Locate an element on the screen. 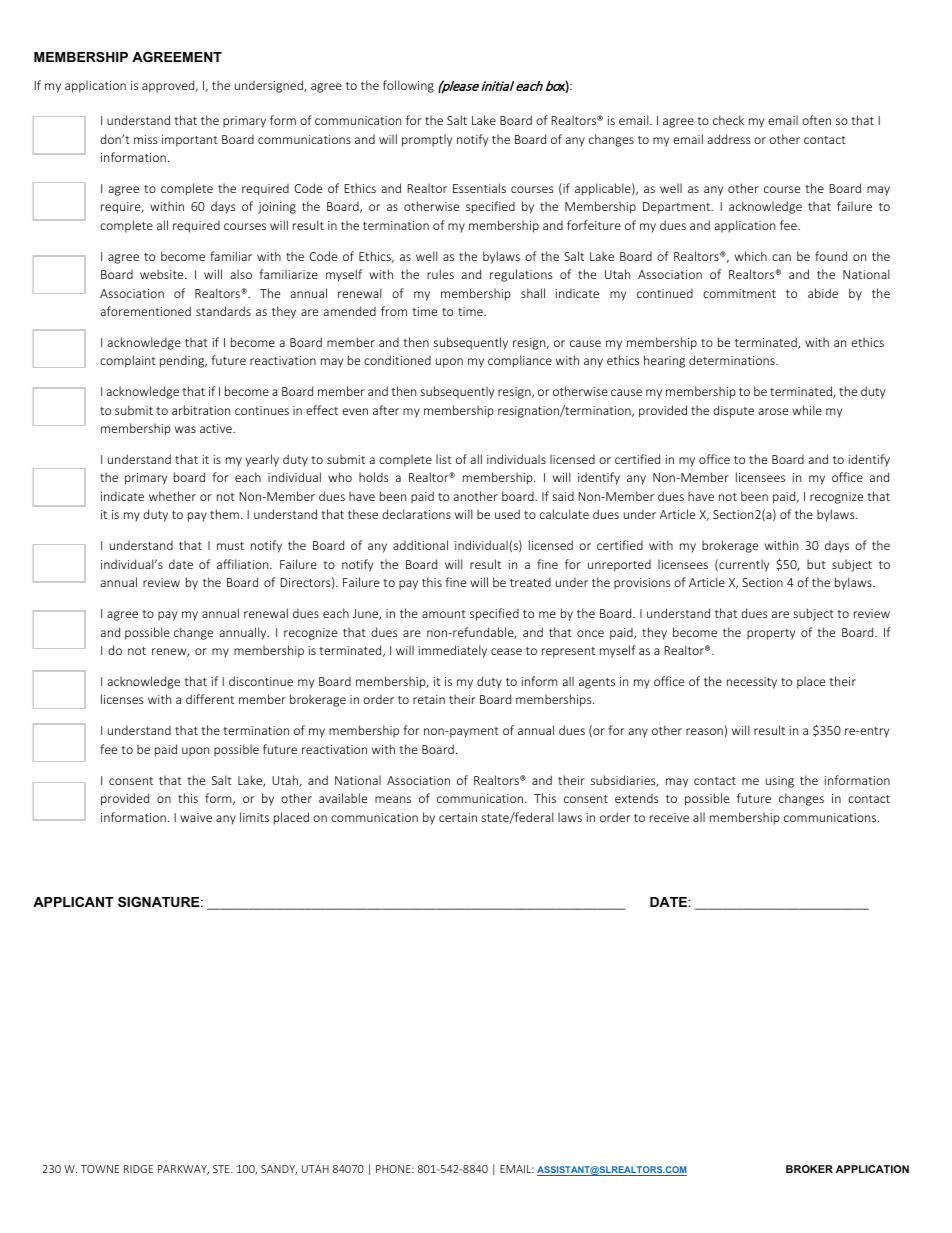 Image resolution: width=952 pixels, height=1233 pixels. whether is located at coordinates (172, 496).
